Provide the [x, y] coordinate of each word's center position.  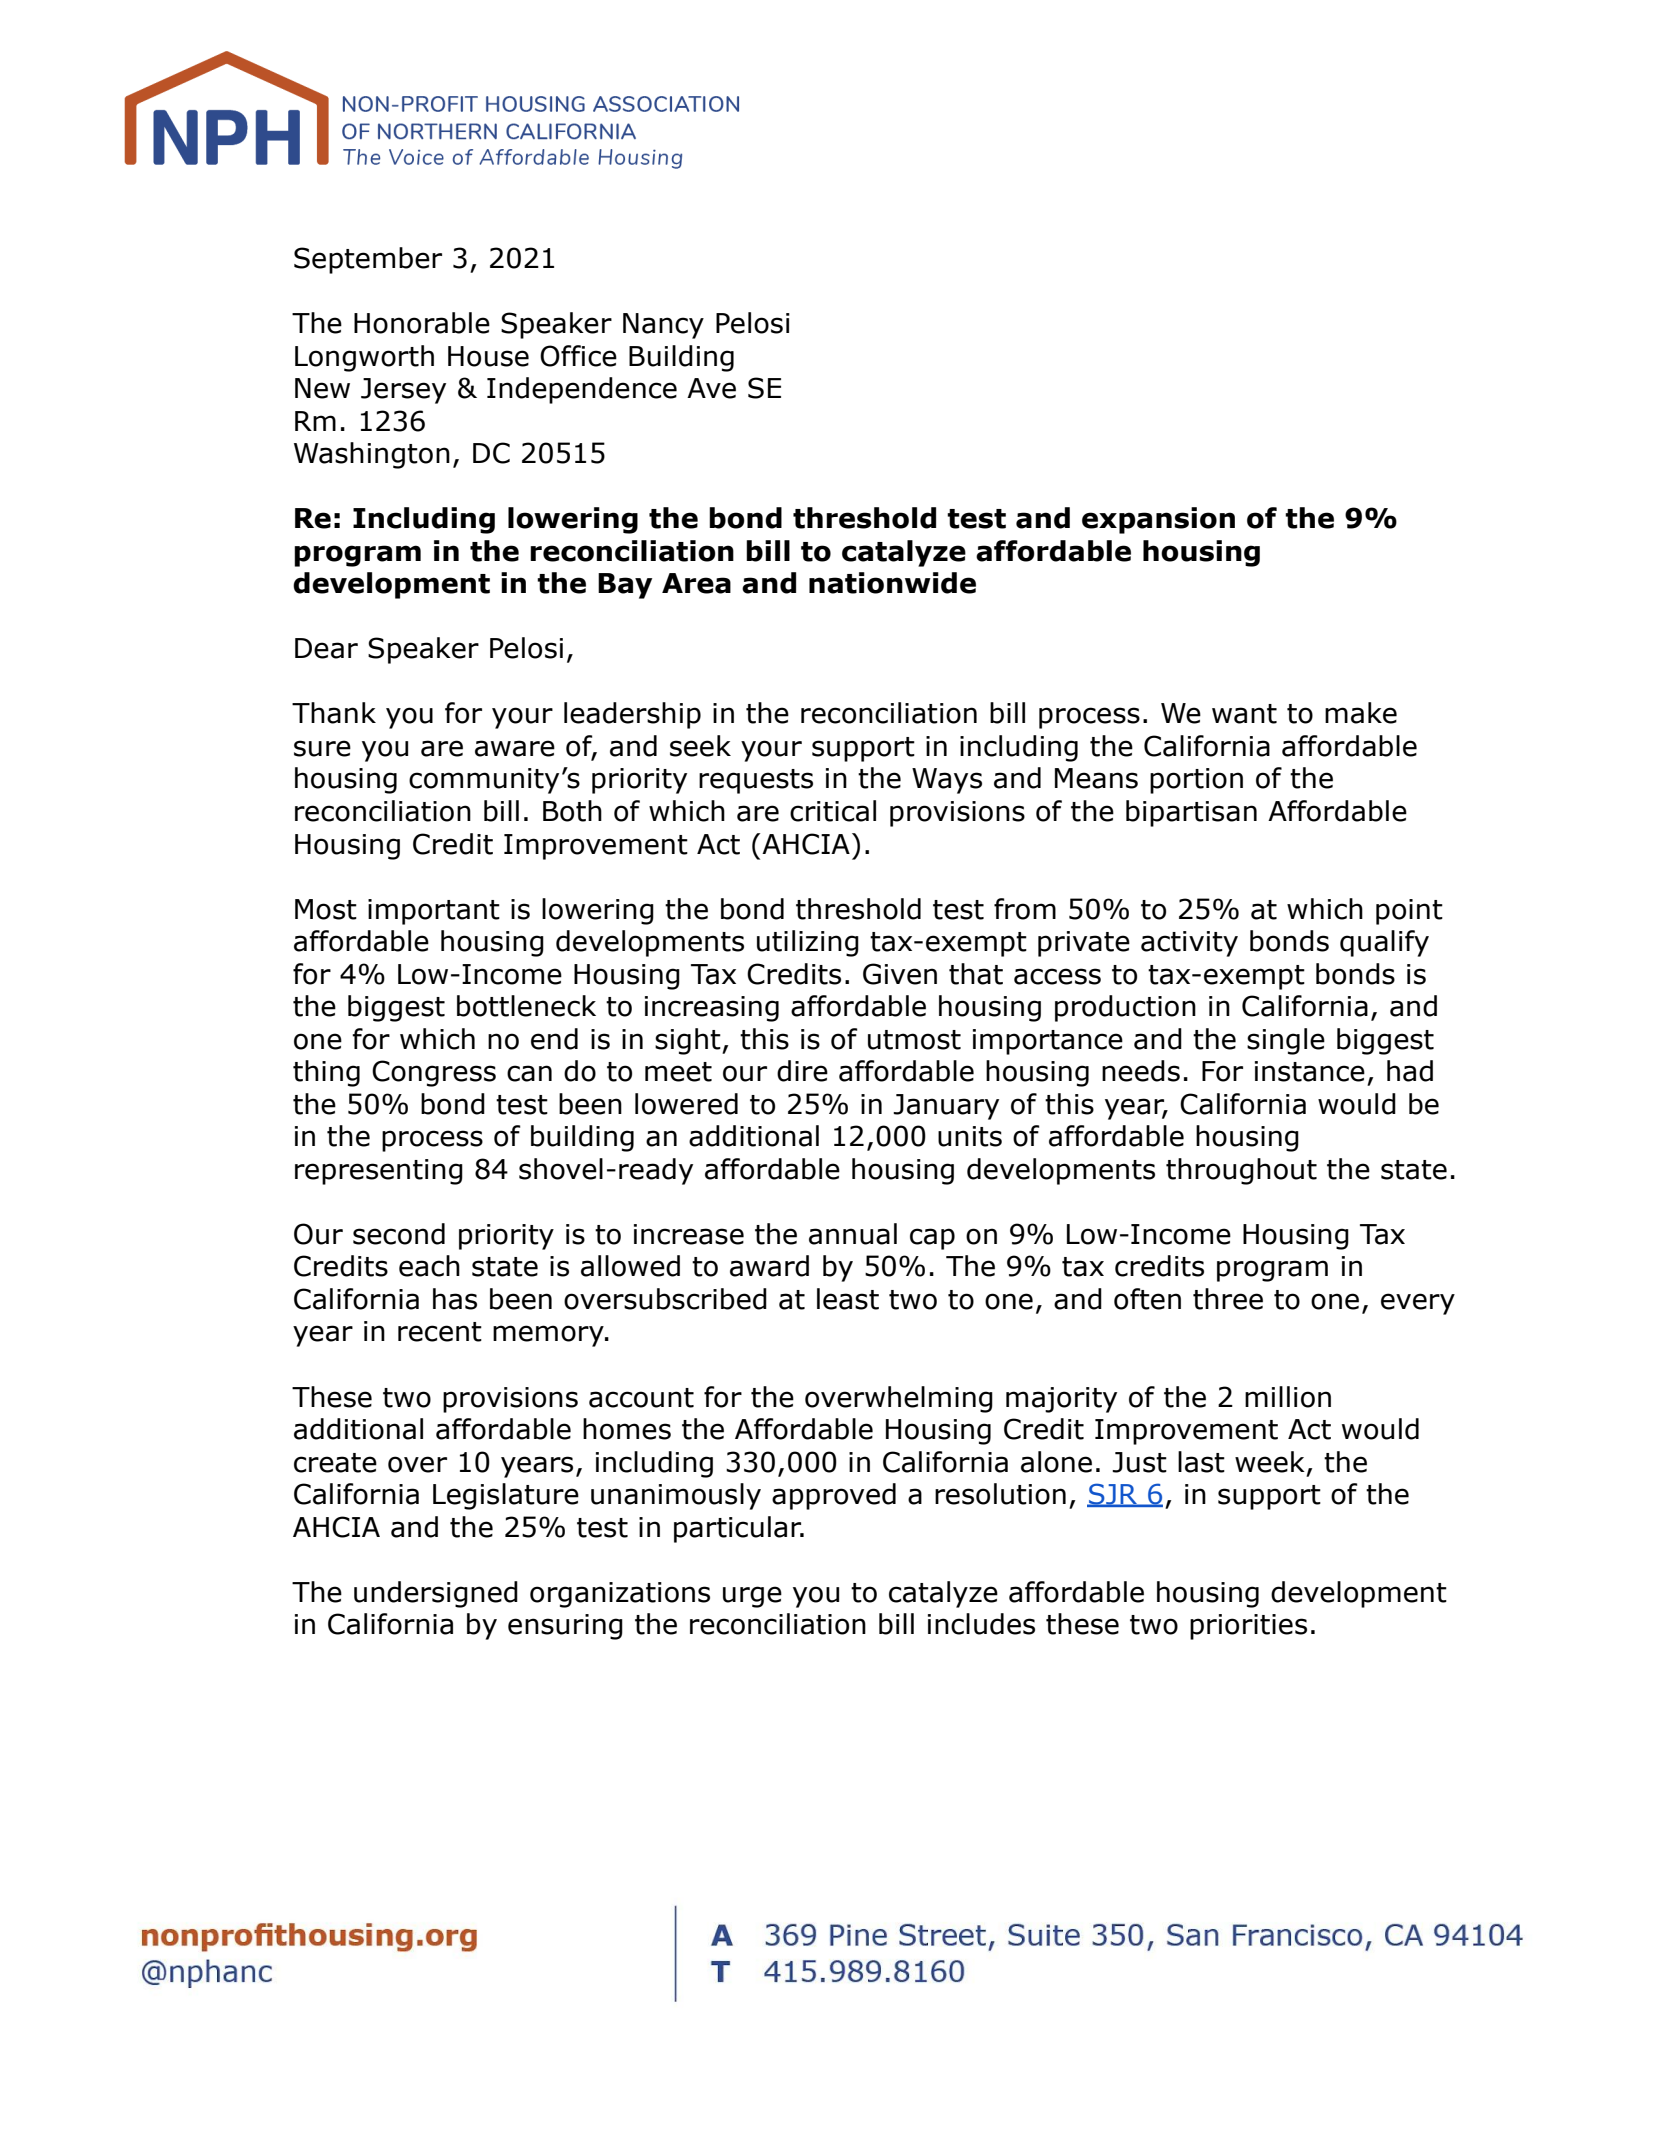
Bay [625, 586]
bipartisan [1191, 813]
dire [802, 1071]
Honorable [422, 323]
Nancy [663, 326]
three [1228, 1299]
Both [572, 811]
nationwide [892, 583]
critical [833, 811]
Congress [434, 1073]
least [848, 1299]
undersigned [436, 1594]
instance [1310, 1071]
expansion [1158, 520]
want [1244, 714]
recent [440, 1332]
